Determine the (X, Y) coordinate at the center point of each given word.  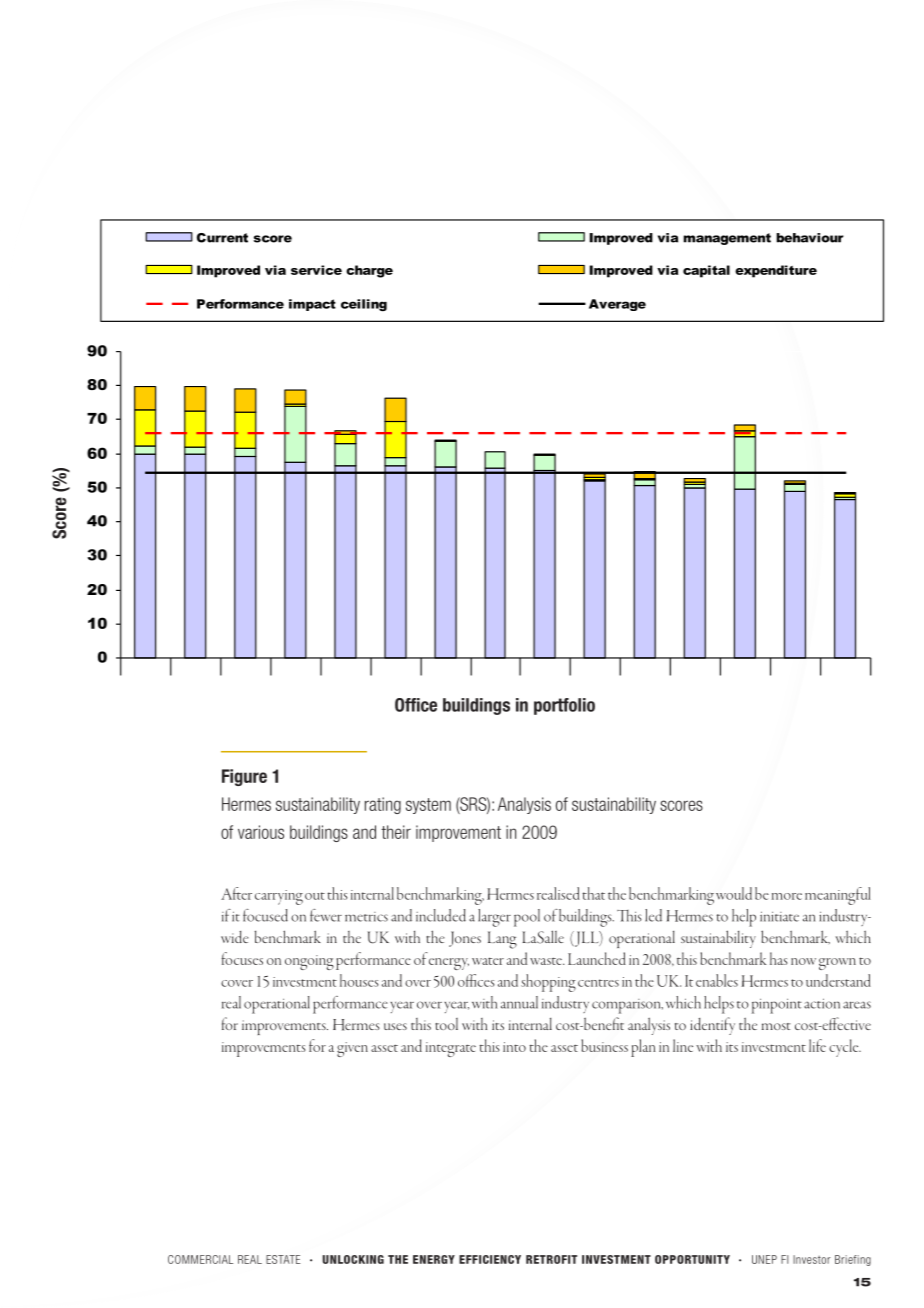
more (787, 896)
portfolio (564, 706)
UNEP (764, 1259)
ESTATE (283, 1259)
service (316, 270)
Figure (244, 777)
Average (617, 305)
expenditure (776, 271)
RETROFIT (551, 1259)
